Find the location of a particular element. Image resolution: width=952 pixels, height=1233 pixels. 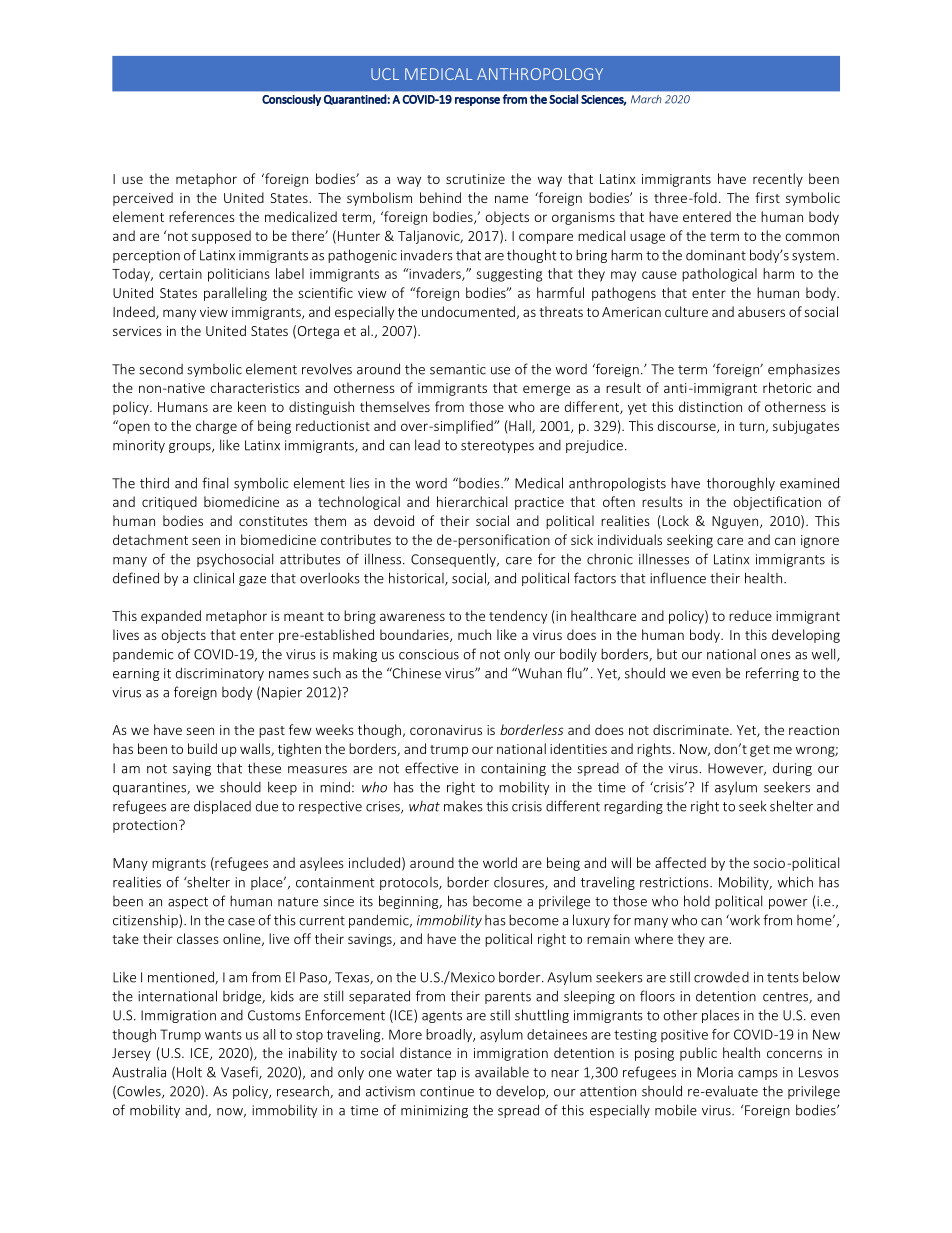

response is located at coordinates (477, 101).
